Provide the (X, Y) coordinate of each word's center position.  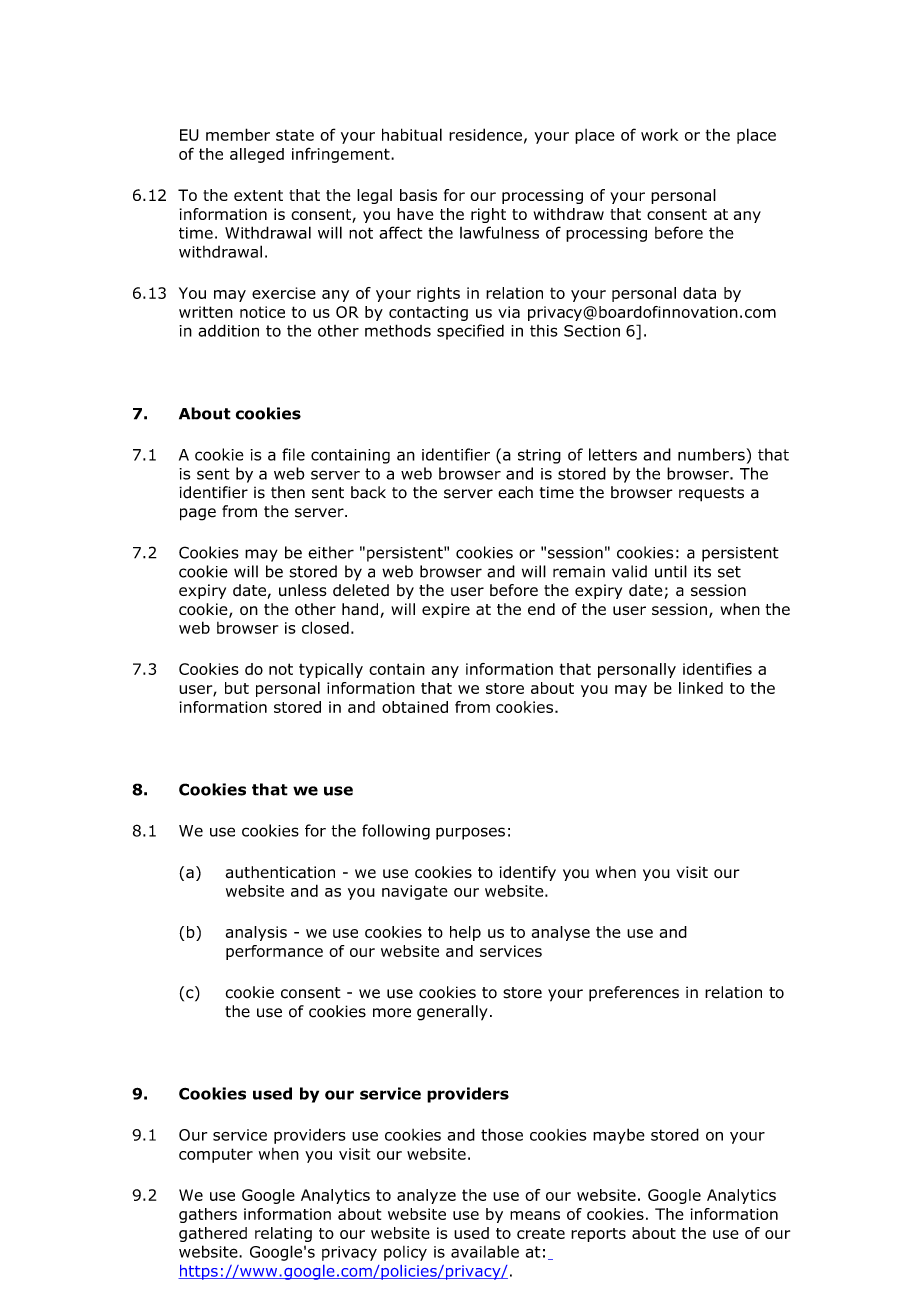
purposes (470, 833)
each (515, 492)
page (198, 514)
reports (598, 1235)
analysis (256, 933)
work (659, 134)
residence (485, 134)
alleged (257, 155)
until (671, 571)
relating (283, 1234)
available (485, 1251)
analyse (561, 933)
